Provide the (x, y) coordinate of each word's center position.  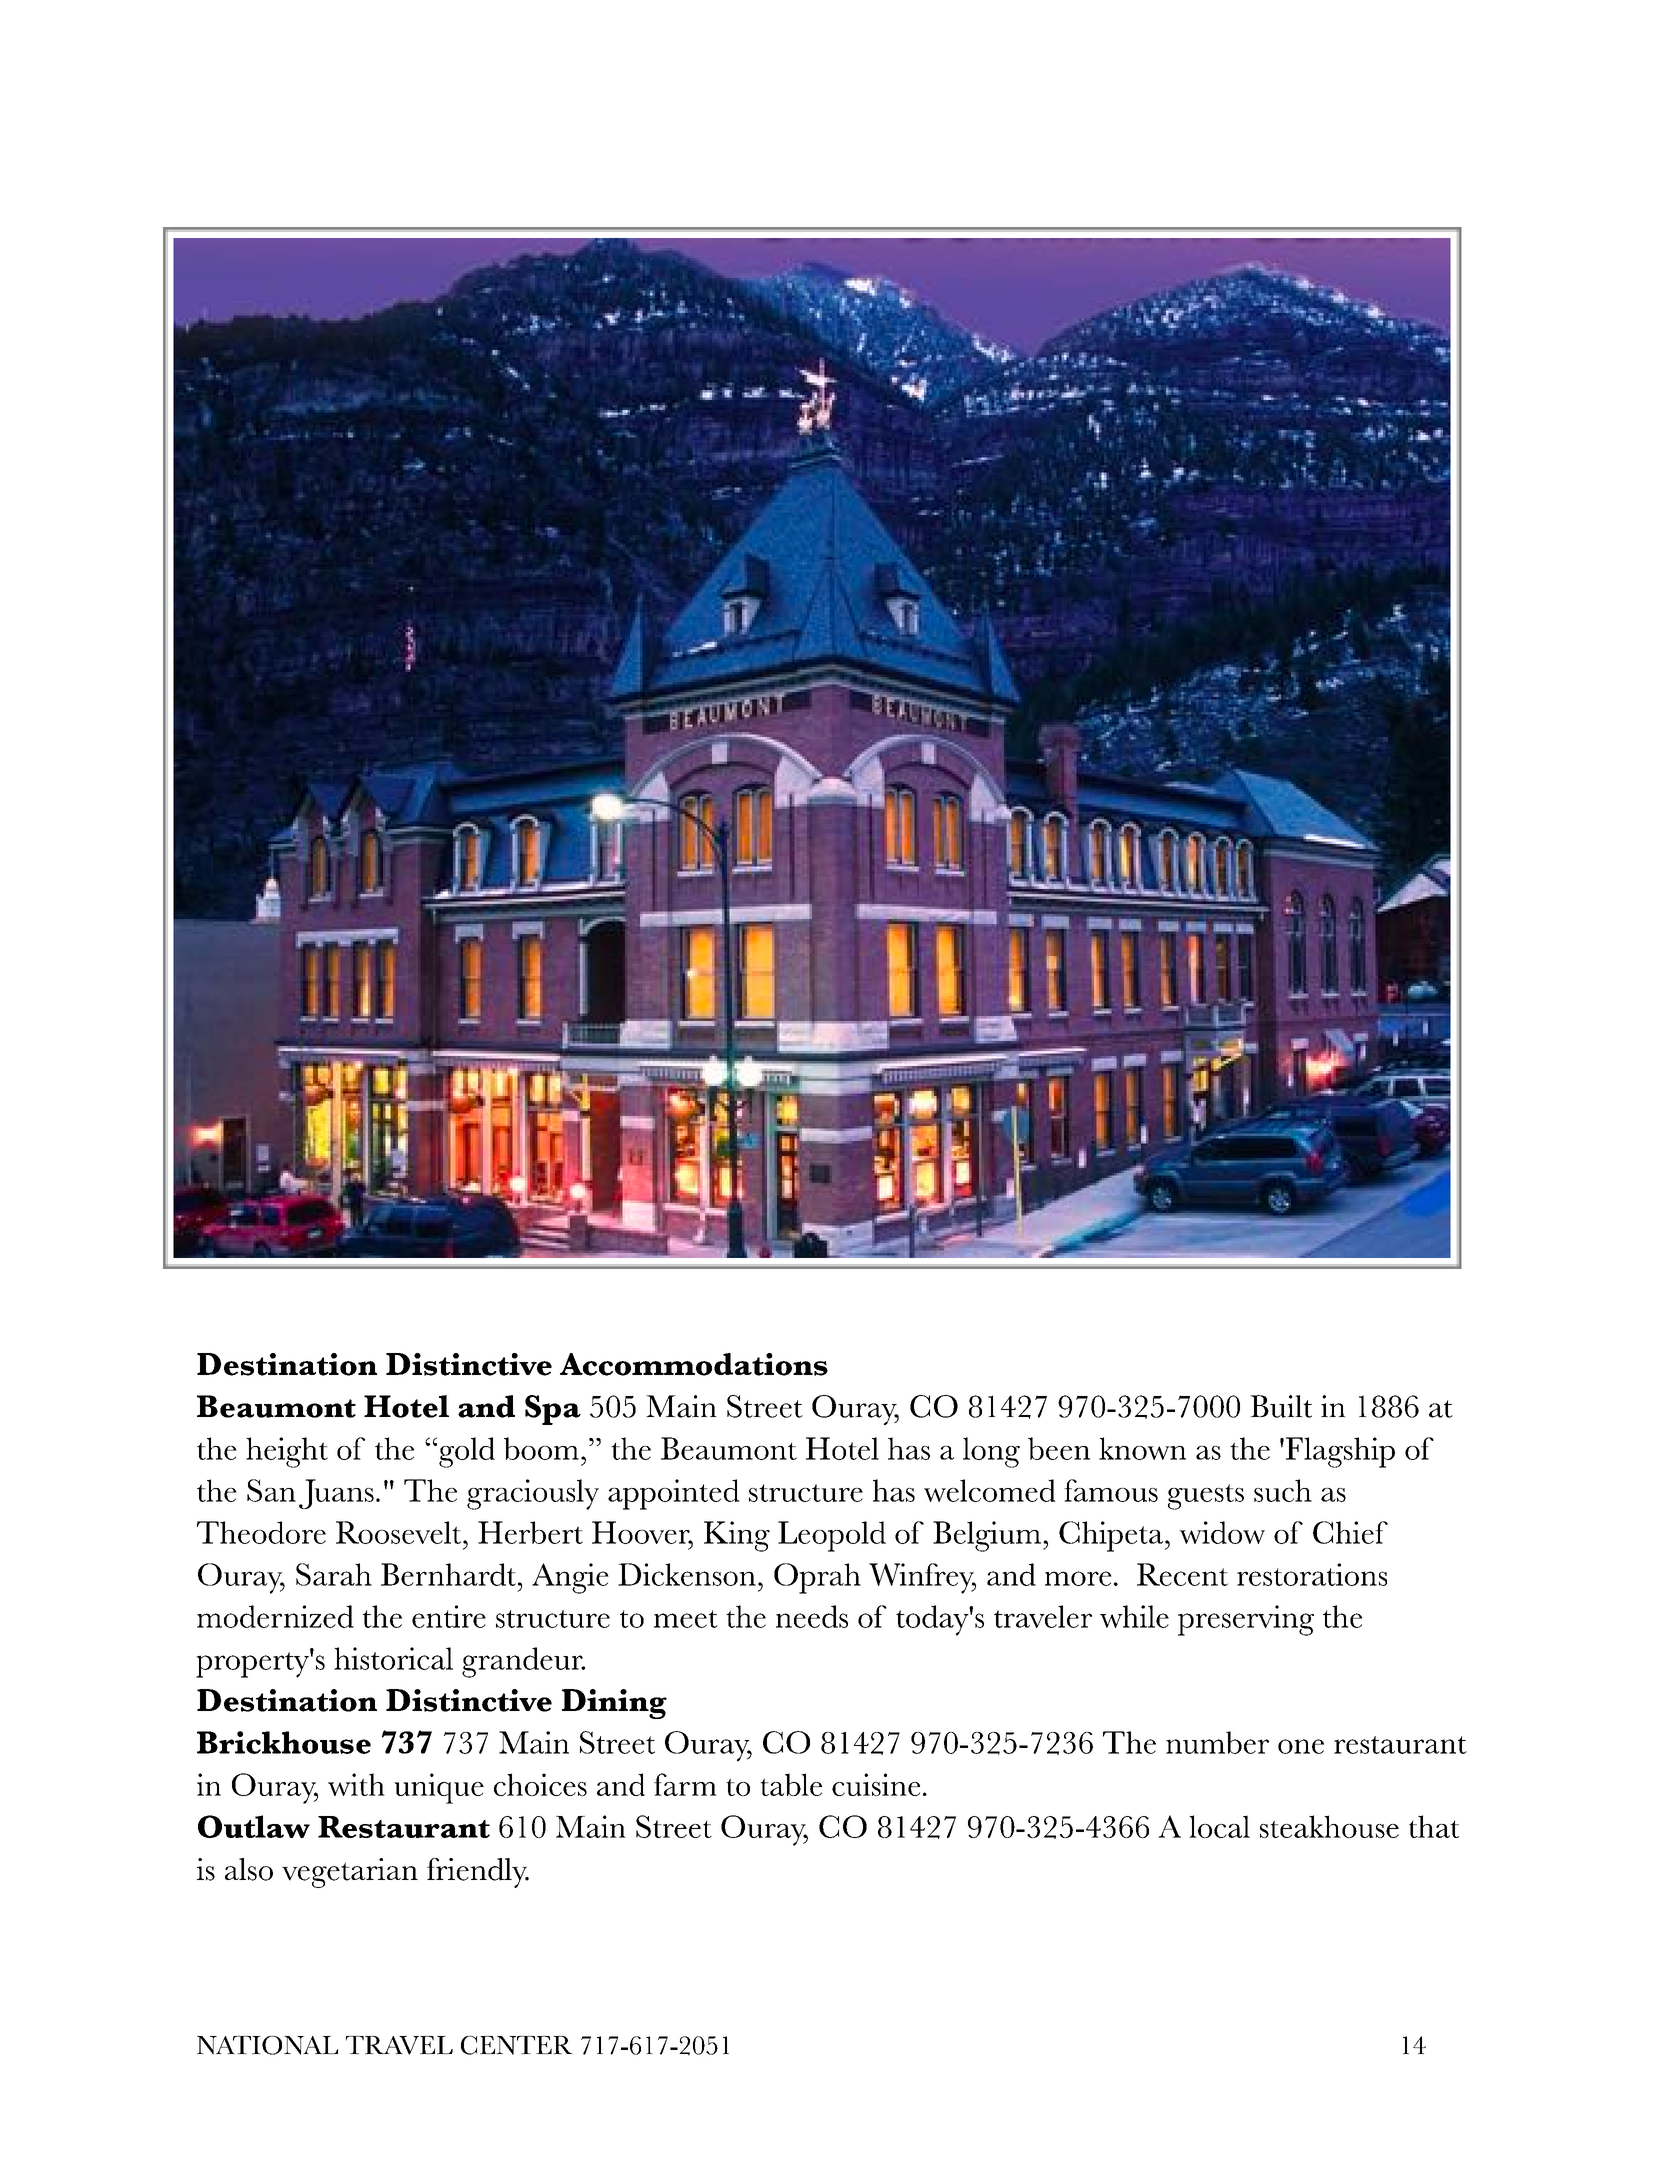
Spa (553, 1410)
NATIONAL (267, 2045)
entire (449, 1616)
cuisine (876, 1784)
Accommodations (694, 1364)
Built (1281, 1406)
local (1219, 1826)
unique (439, 1788)
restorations (1312, 1574)
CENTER (517, 2045)
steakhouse (1329, 1826)
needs (812, 1616)
